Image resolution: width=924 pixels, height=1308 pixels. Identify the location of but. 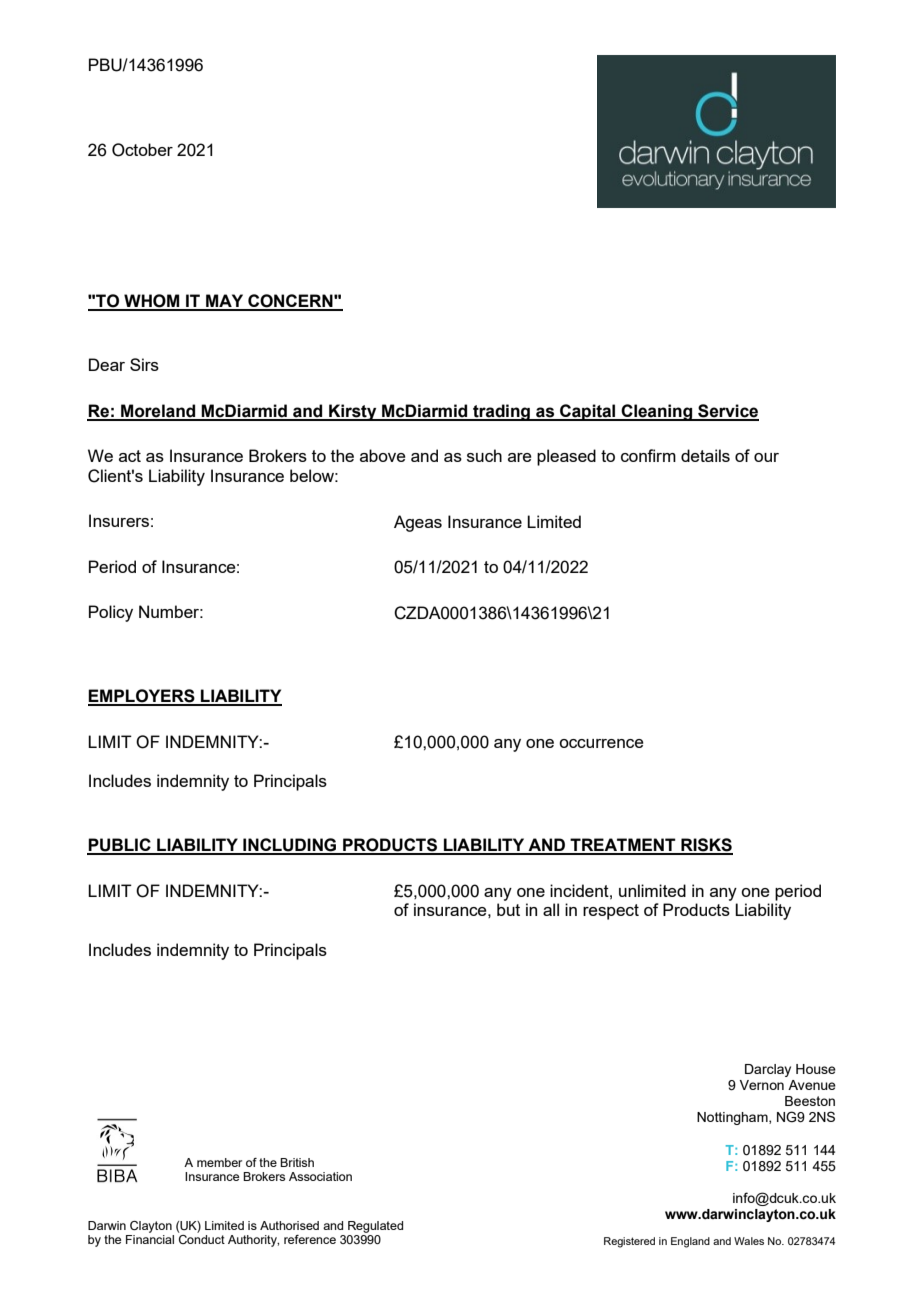
(508, 909).
